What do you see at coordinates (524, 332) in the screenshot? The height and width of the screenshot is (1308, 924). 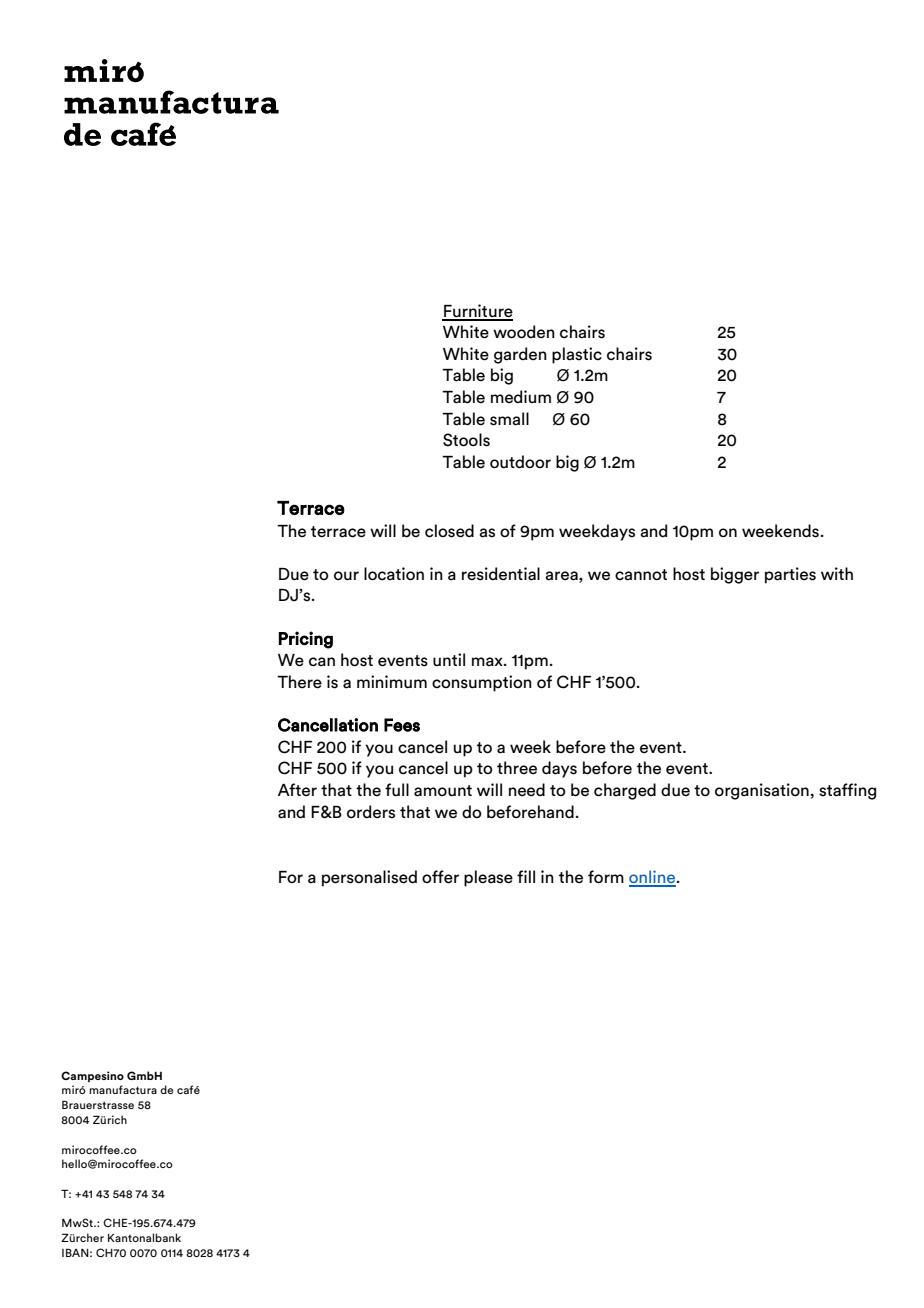 I see `wooden` at bounding box center [524, 332].
